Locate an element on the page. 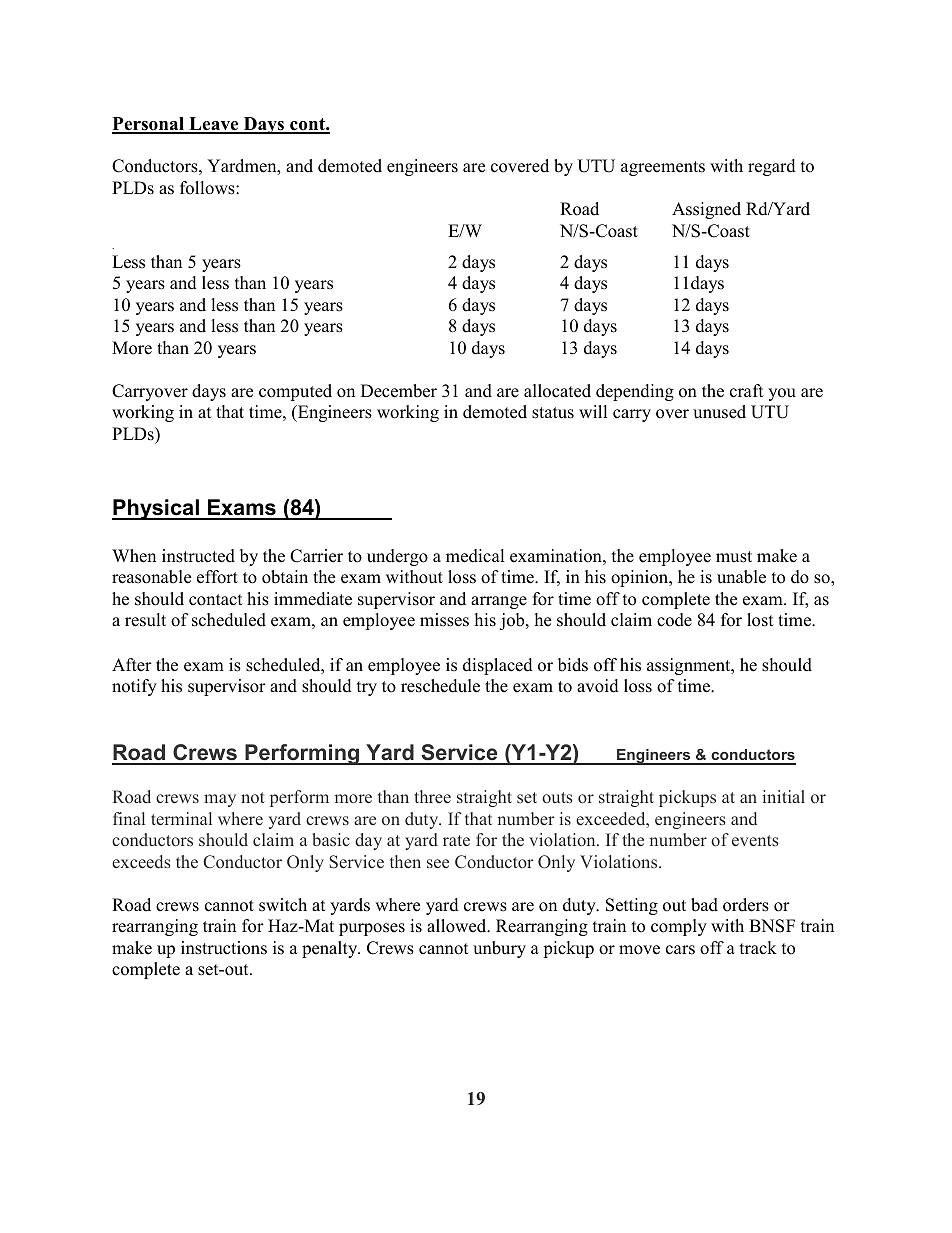 This image has width=952, height=1233. must is located at coordinates (734, 557).
